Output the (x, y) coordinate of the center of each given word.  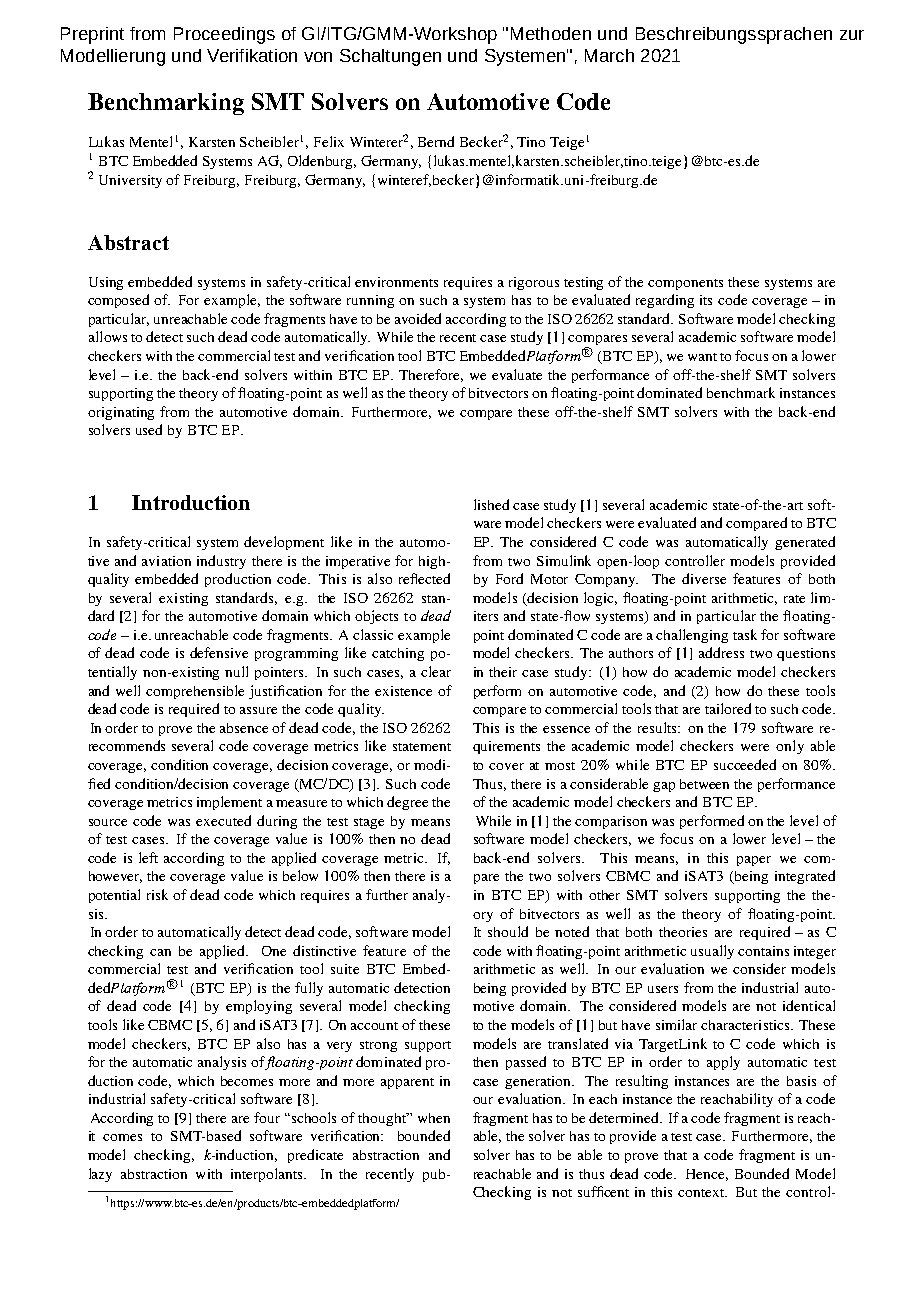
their (503, 672)
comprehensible (195, 692)
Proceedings (224, 35)
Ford (509, 578)
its (706, 300)
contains (763, 951)
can (160, 952)
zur (852, 35)
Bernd (436, 141)
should (508, 931)
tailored (728, 708)
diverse (704, 578)
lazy (100, 1175)
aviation (166, 561)
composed (118, 301)
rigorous (534, 283)
